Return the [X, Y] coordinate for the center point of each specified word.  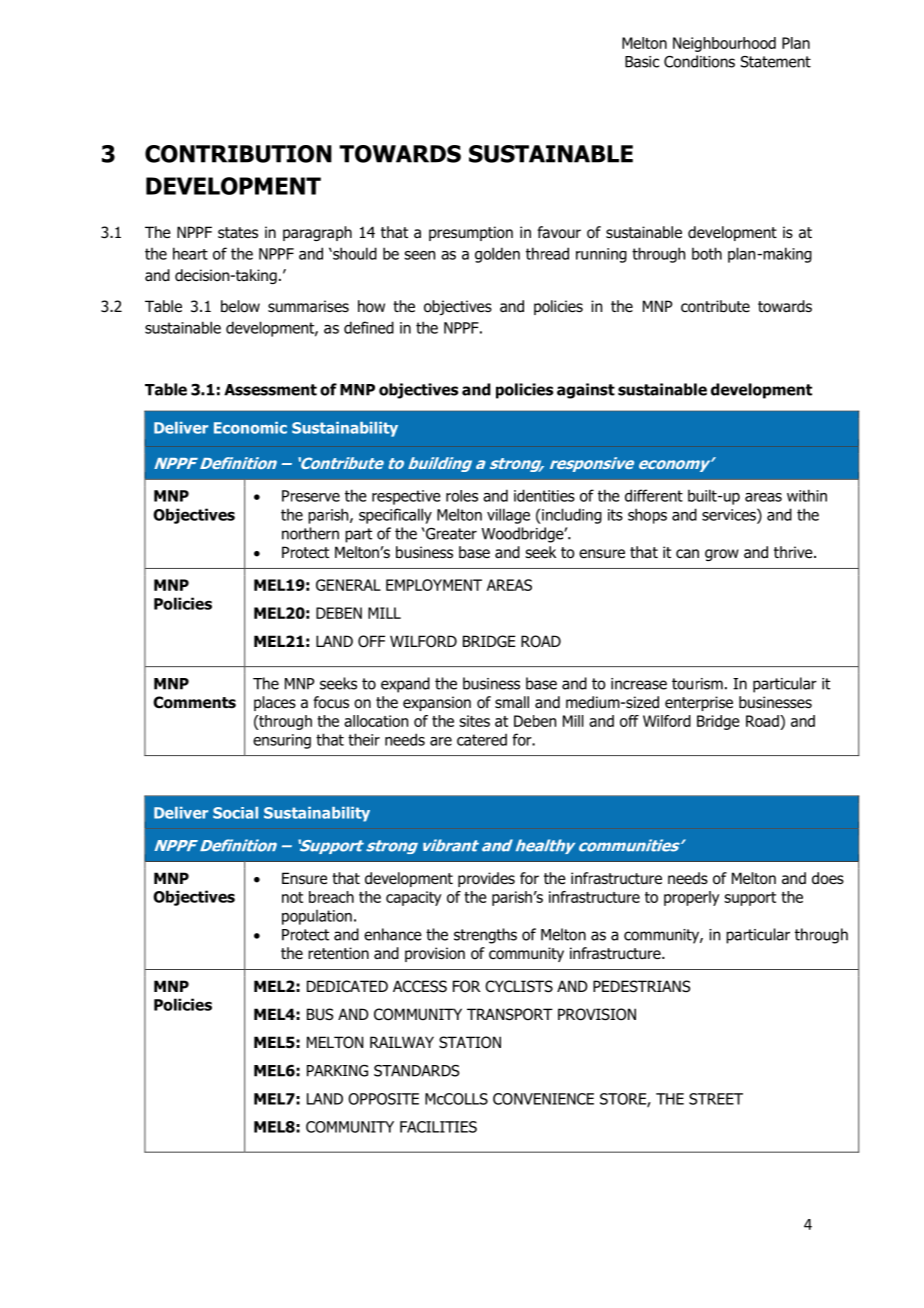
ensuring [282, 741]
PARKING [337, 1071]
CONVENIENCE [543, 1099]
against [586, 391]
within [807, 495]
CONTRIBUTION [238, 154]
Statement [776, 62]
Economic [250, 428]
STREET [716, 1099]
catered [482, 739]
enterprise [699, 703]
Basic [642, 62]
